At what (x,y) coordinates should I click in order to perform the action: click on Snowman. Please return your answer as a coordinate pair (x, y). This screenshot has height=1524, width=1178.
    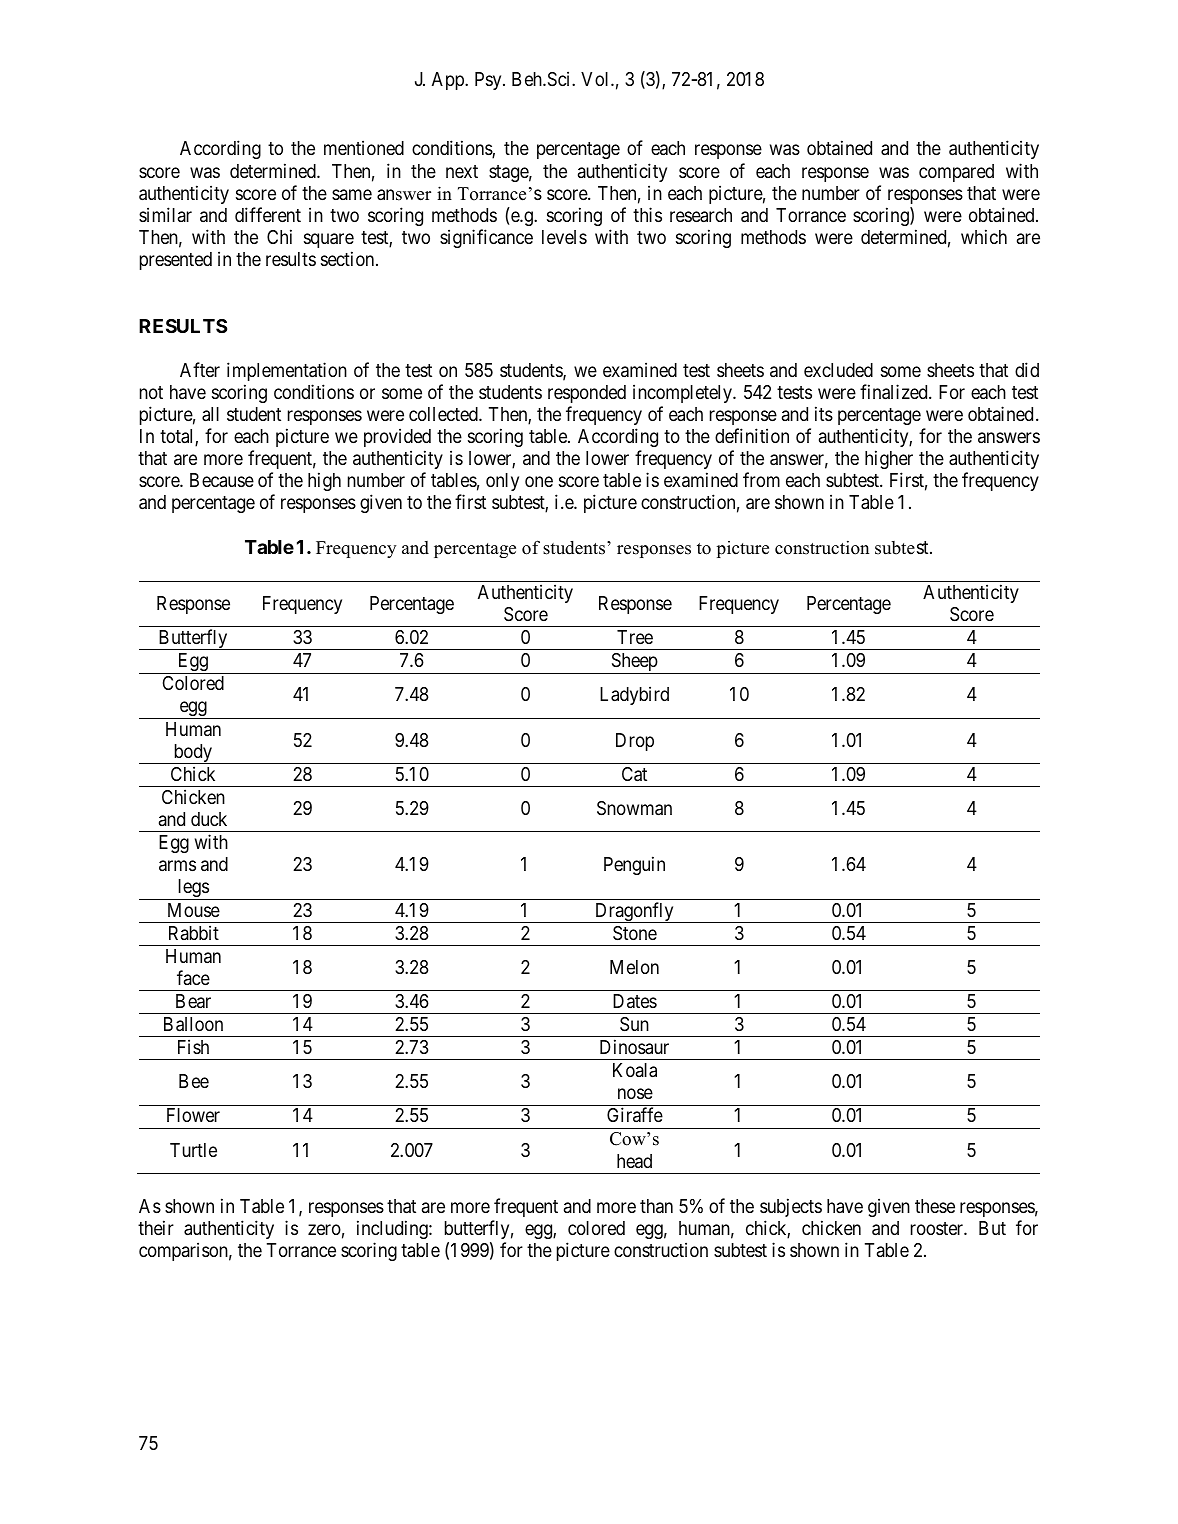
    Looking at the image, I should click on (634, 808).
